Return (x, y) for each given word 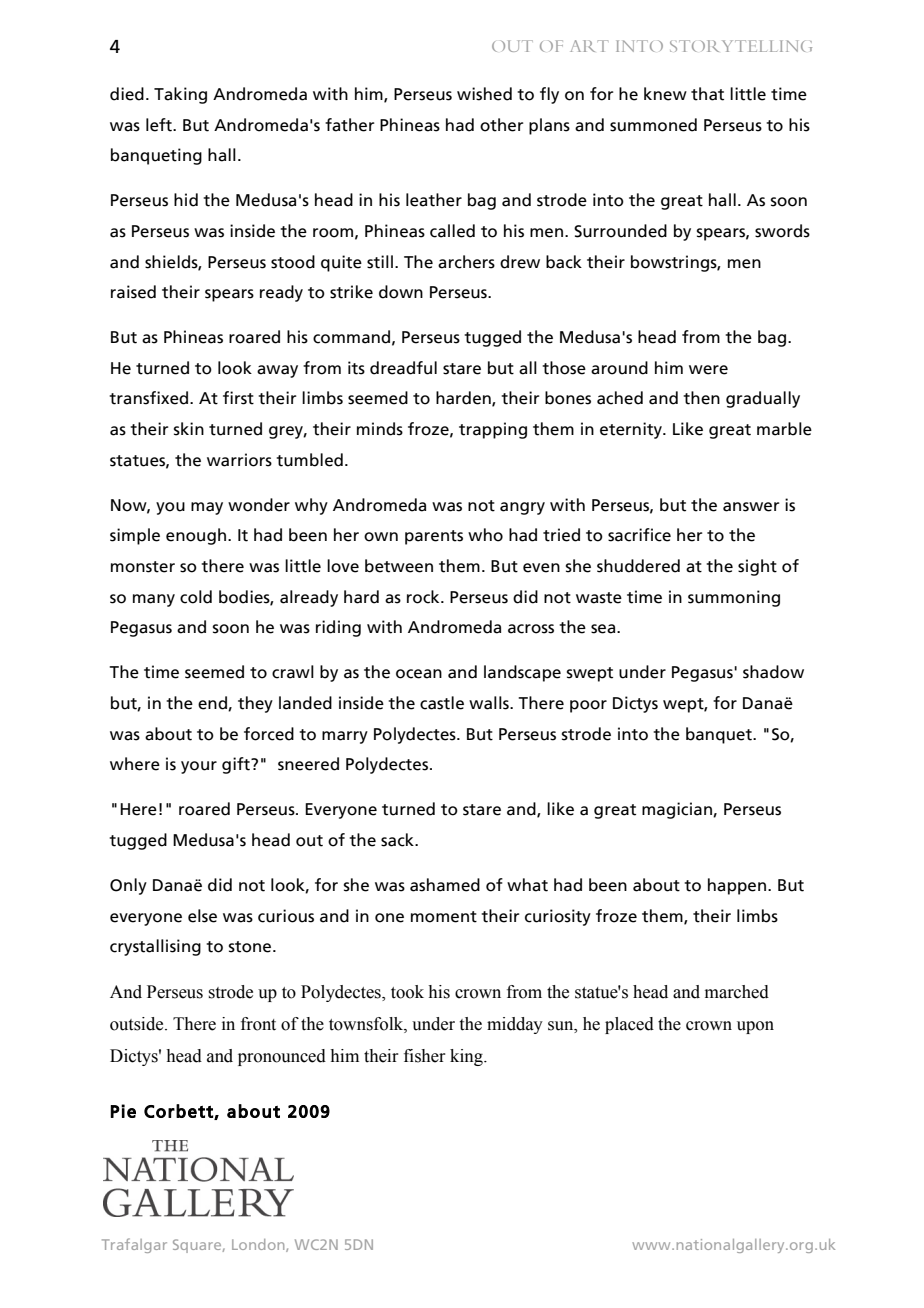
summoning (734, 598)
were (708, 370)
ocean (419, 674)
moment (444, 917)
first (238, 398)
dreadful (403, 368)
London (259, 1245)
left (160, 125)
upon (755, 1027)
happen (737, 886)
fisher (425, 1056)
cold (196, 597)
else (202, 916)
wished (484, 94)
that (707, 94)
